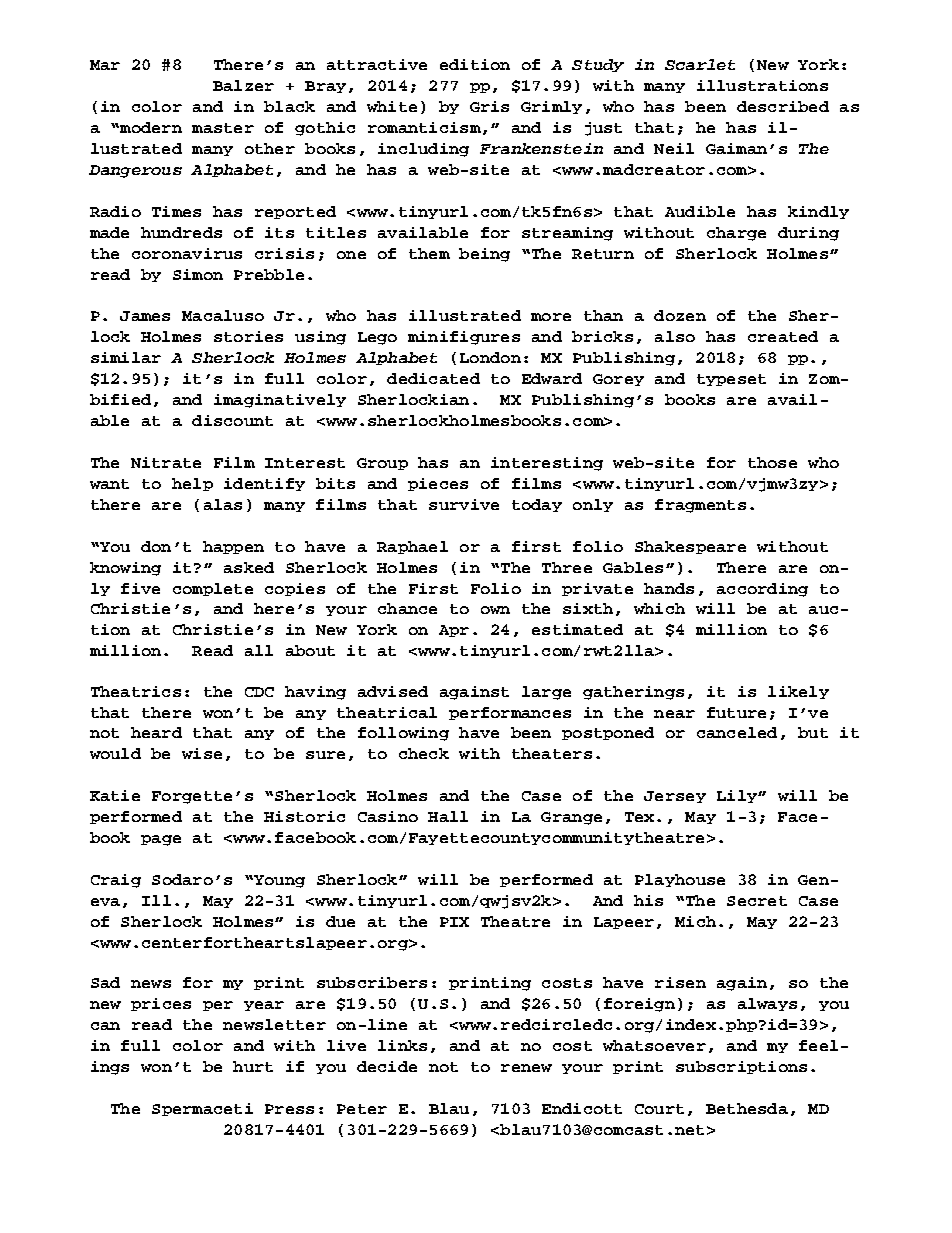 The width and height of the screenshot is (952, 1233). I want to click on canceled, so click(737, 732).
